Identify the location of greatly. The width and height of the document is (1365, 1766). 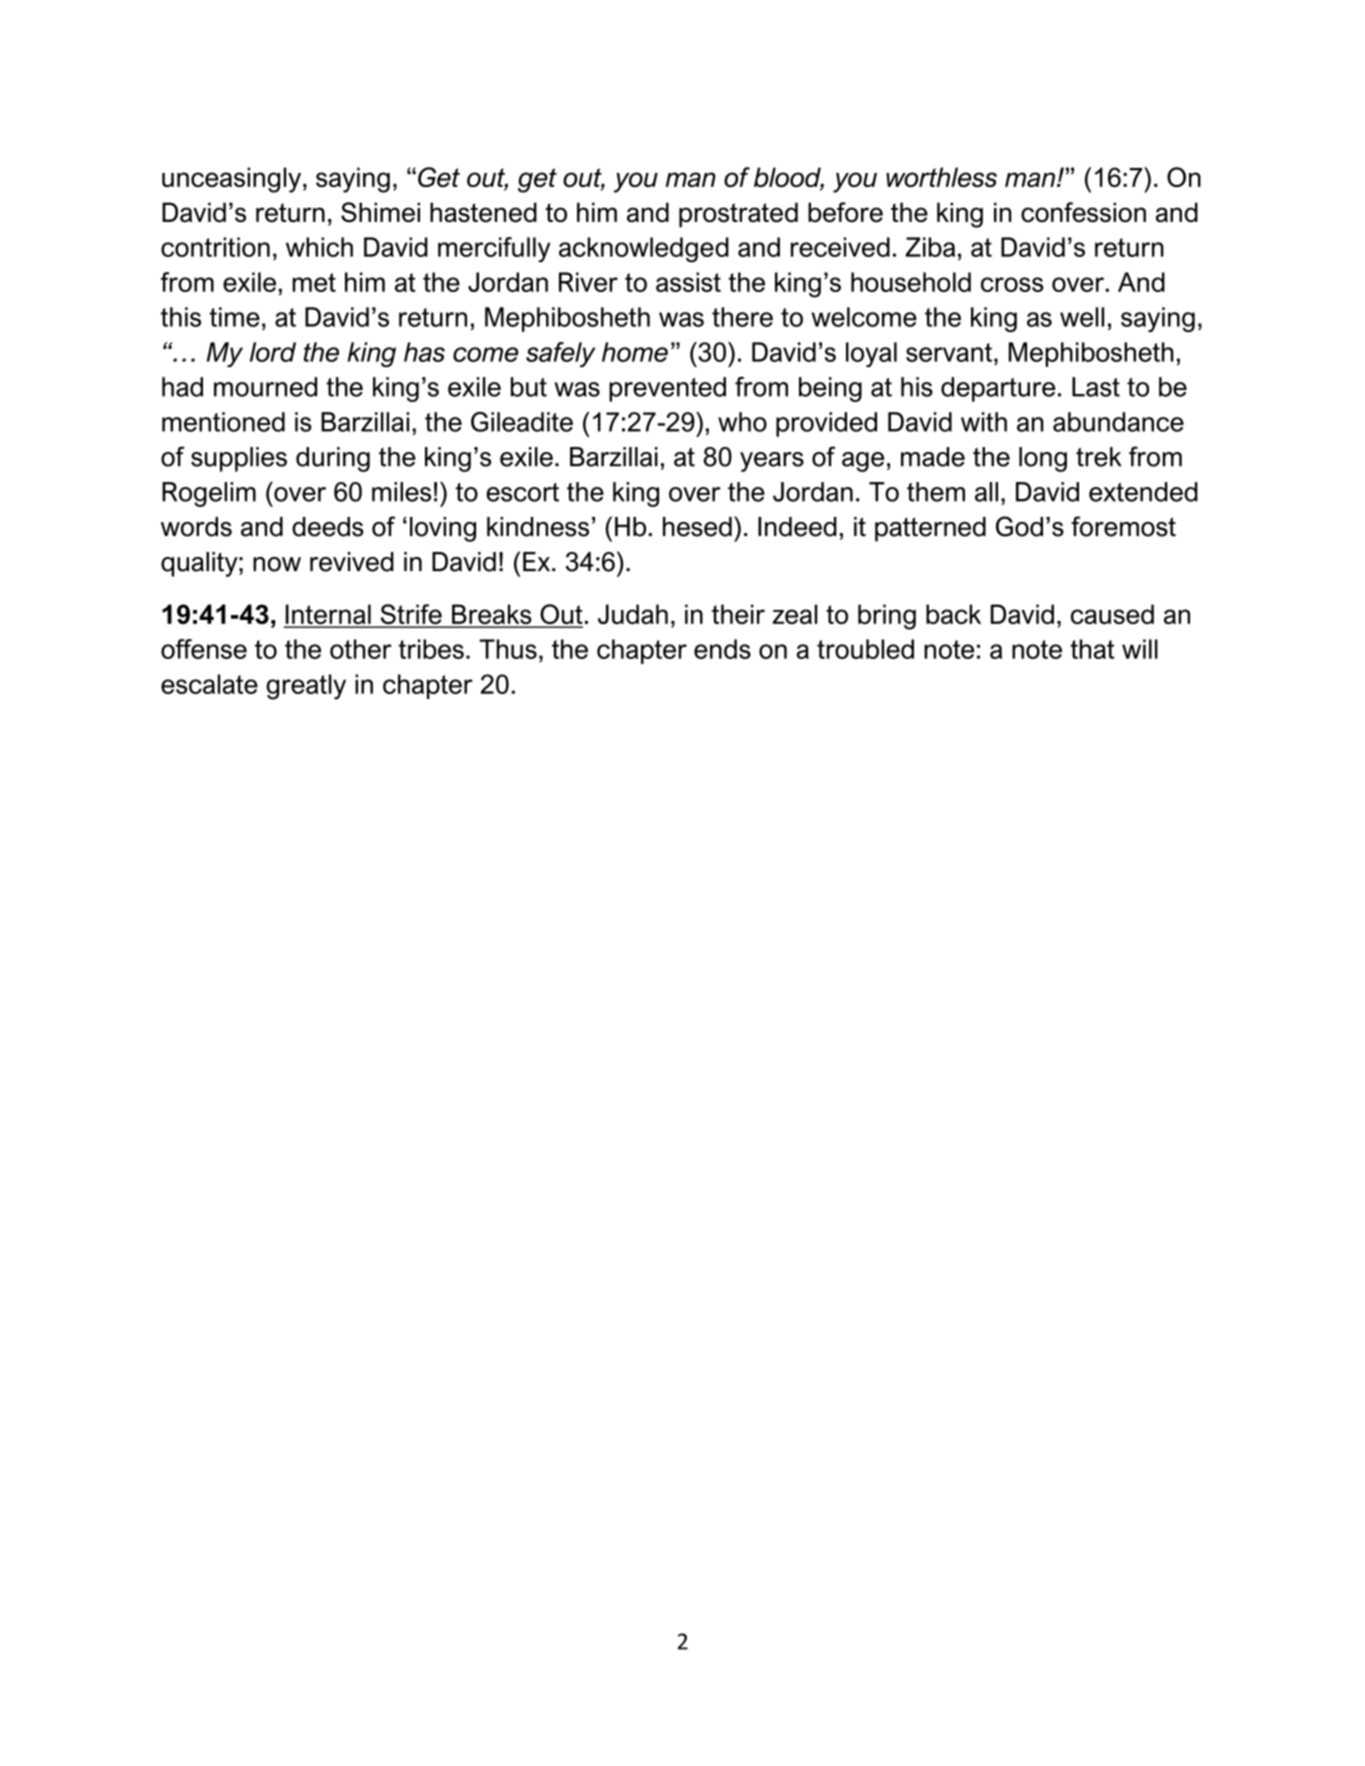
(306, 687).
